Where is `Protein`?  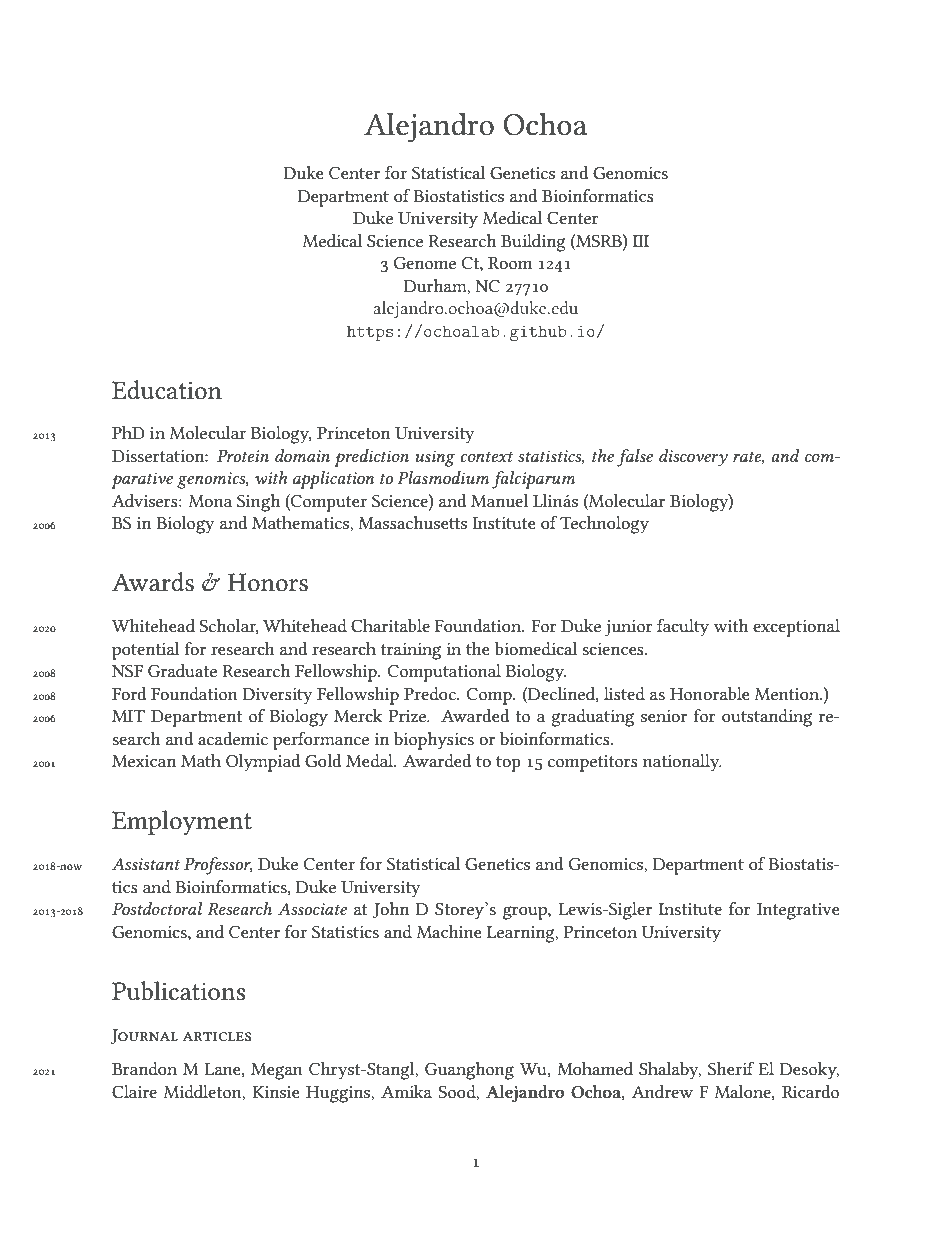
Protein is located at coordinates (243, 456).
